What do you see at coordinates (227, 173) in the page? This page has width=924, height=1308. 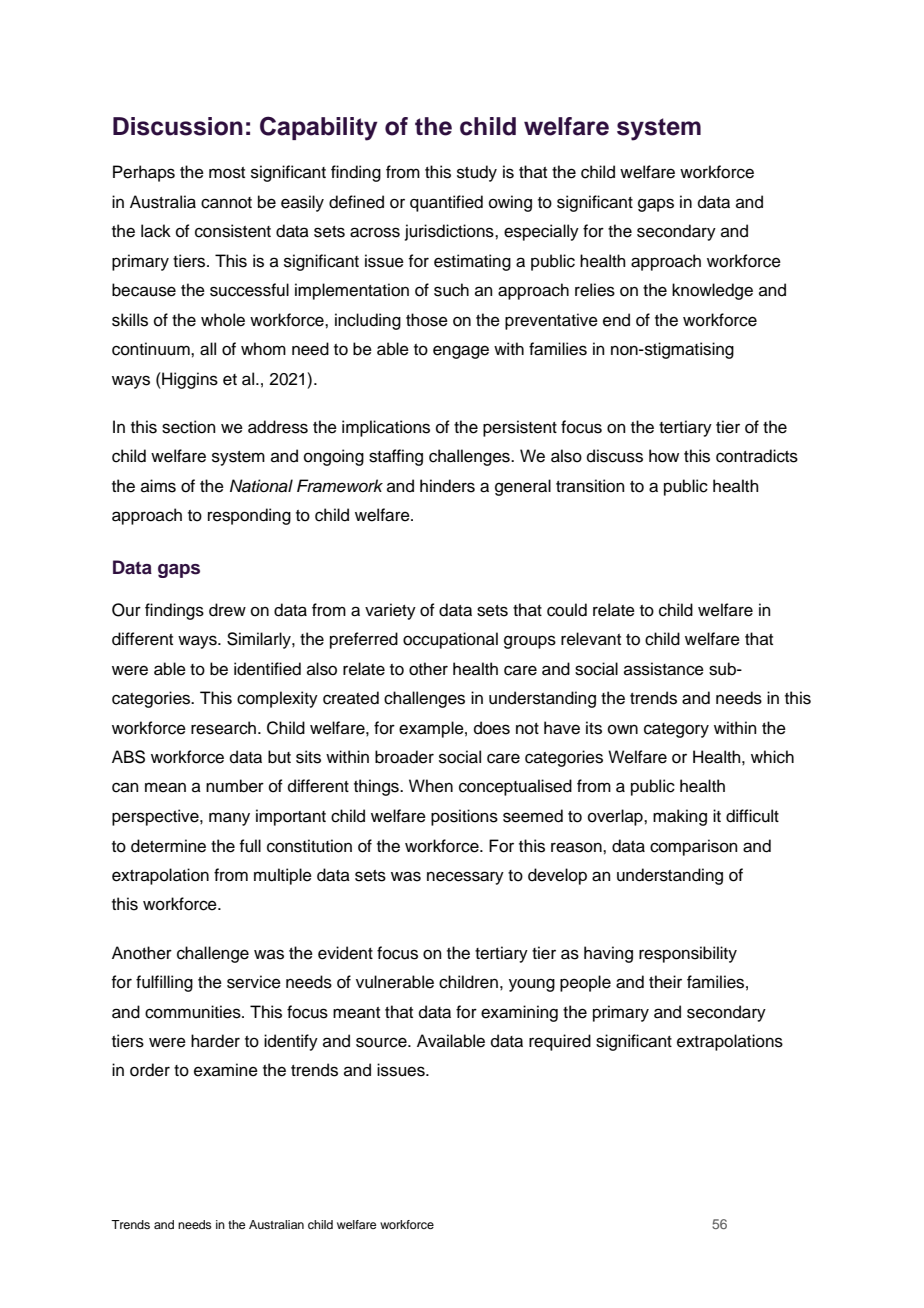 I see `most` at bounding box center [227, 173].
